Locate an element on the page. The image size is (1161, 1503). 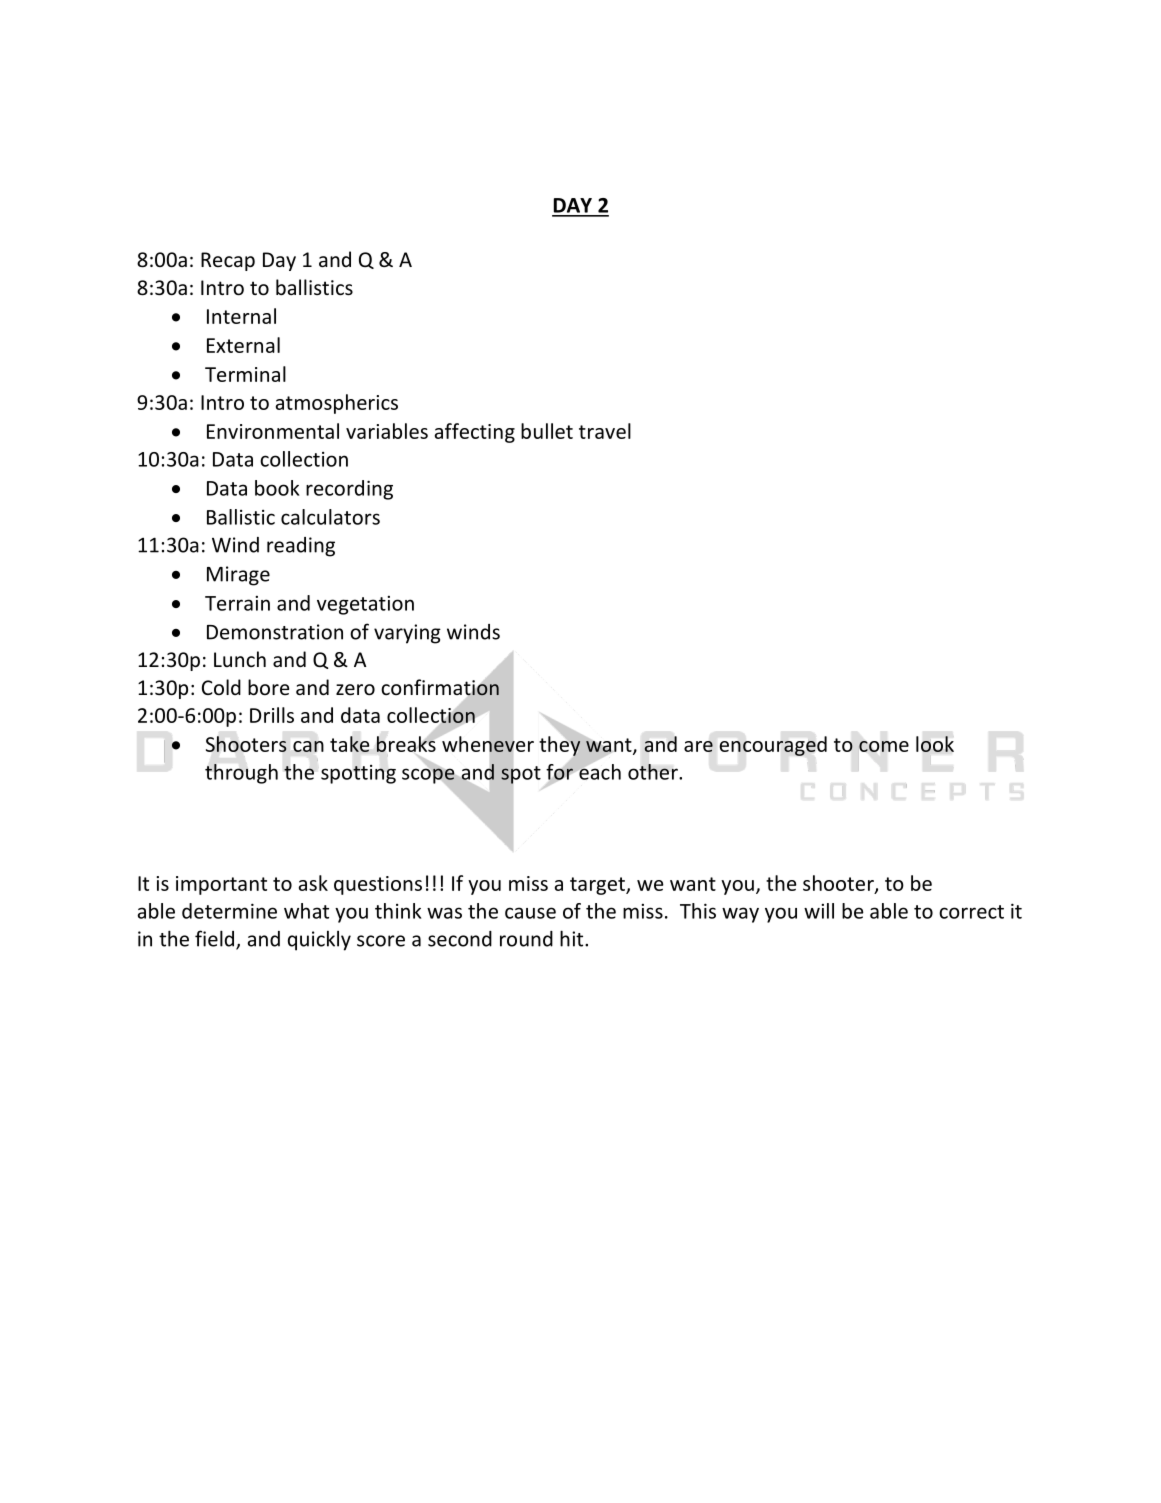
atmospherics is located at coordinates (337, 404).
